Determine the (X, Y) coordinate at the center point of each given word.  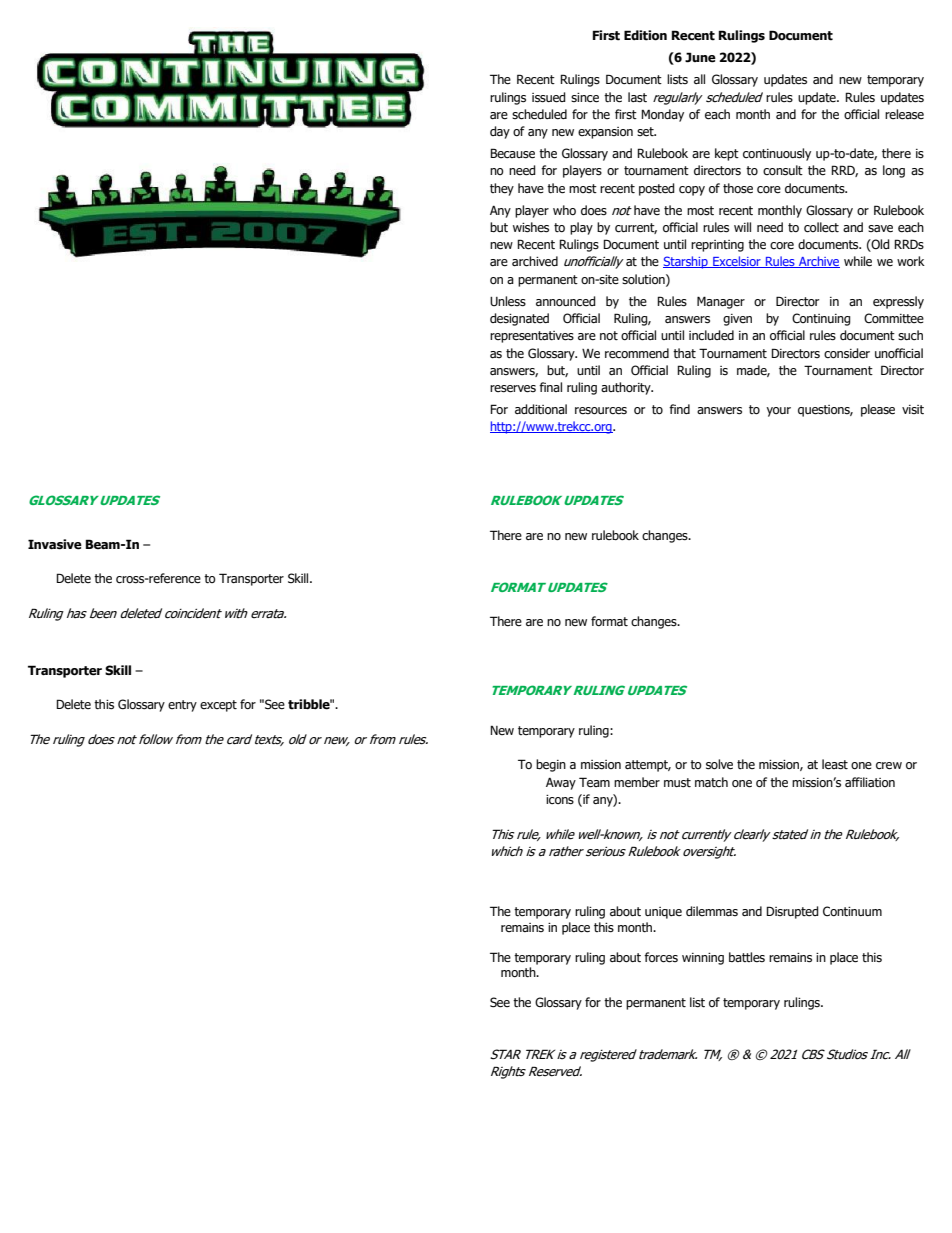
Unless (508, 301)
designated (519, 319)
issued (549, 97)
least (835, 764)
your (778, 412)
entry (182, 706)
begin (551, 765)
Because (512, 153)
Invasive (55, 544)
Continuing (821, 319)
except (218, 706)
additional (541, 409)
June (700, 57)
